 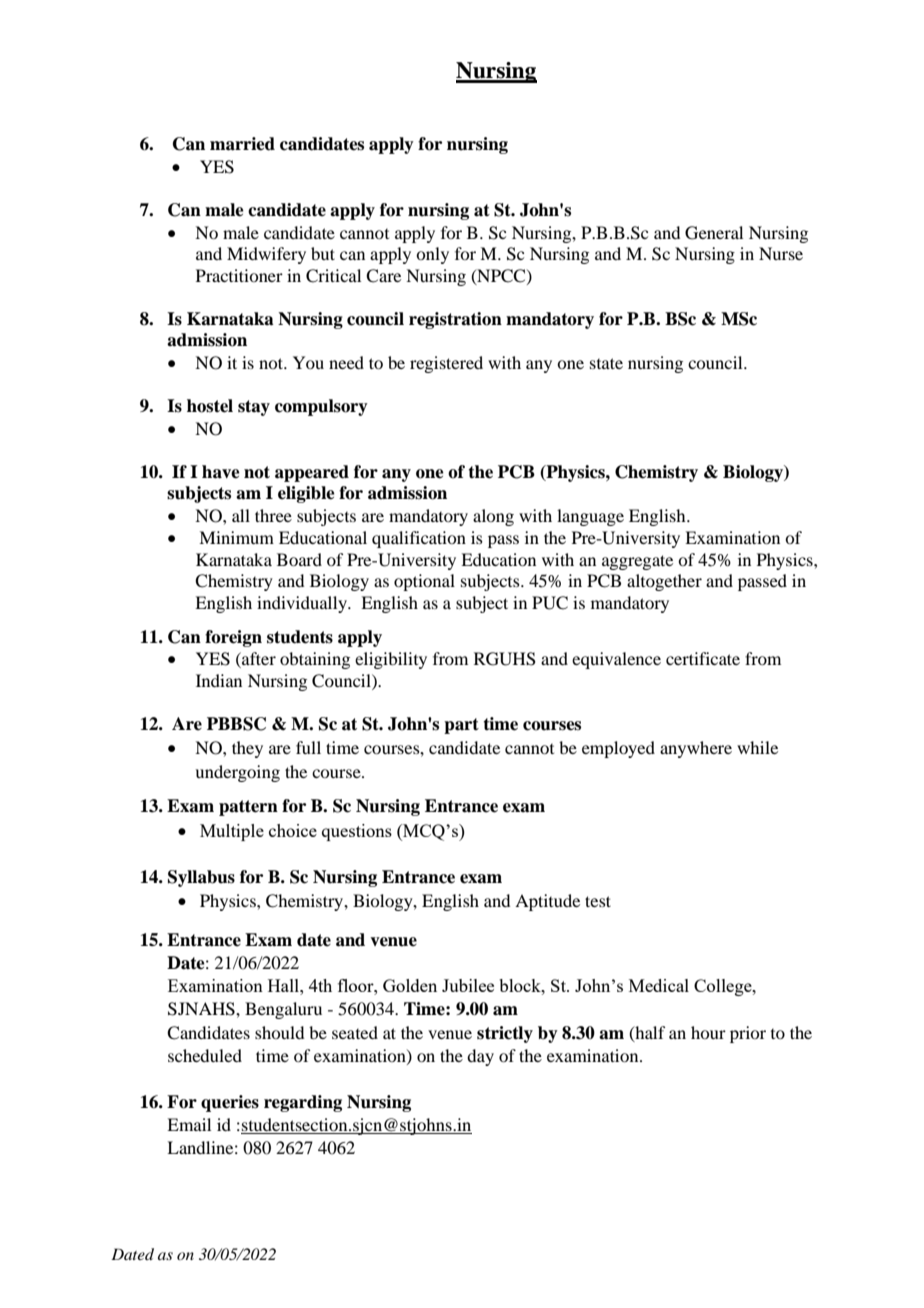 I want to click on state, so click(x=606, y=363).
